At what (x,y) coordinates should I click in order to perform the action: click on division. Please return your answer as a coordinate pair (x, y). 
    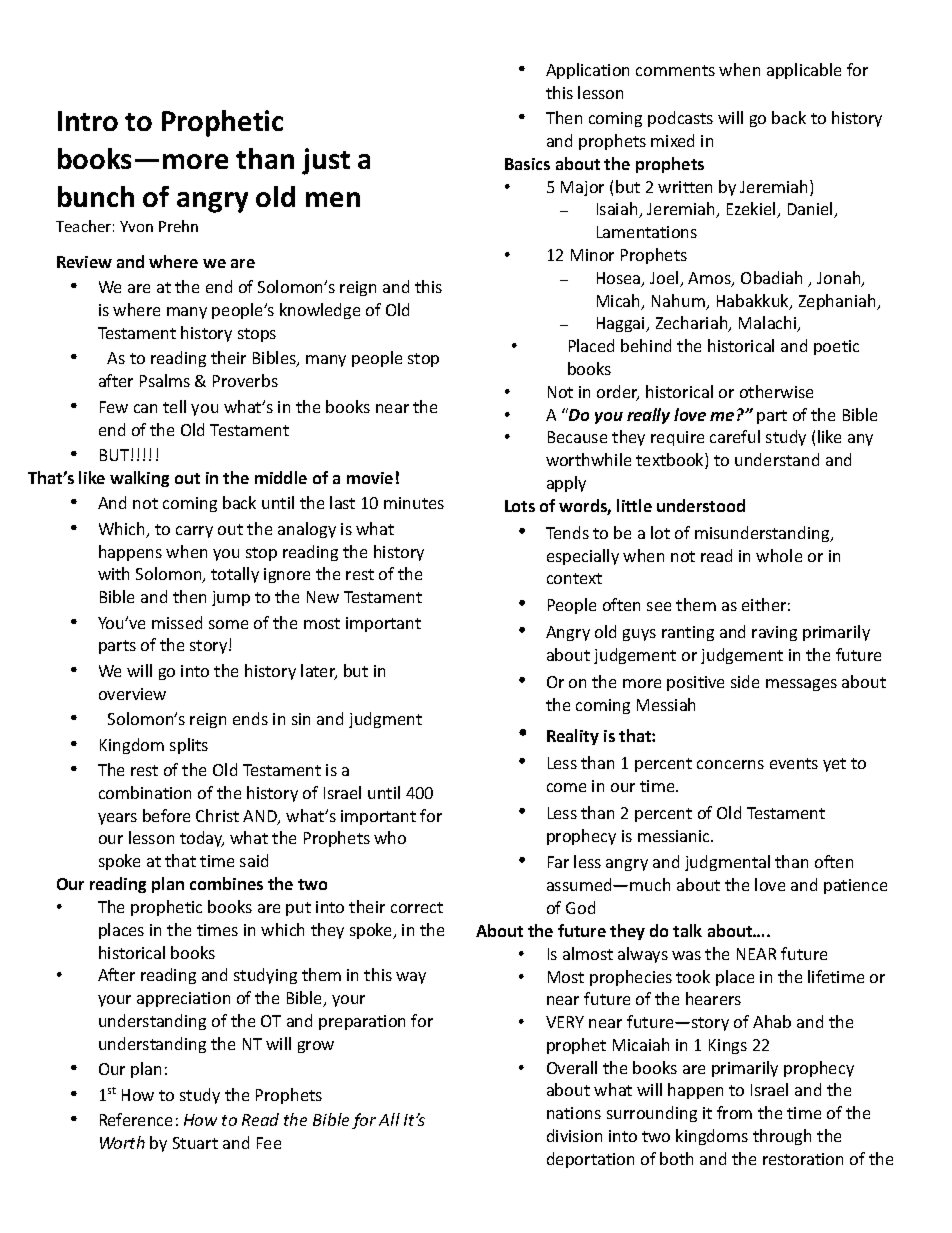
    Looking at the image, I should click on (574, 1135).
